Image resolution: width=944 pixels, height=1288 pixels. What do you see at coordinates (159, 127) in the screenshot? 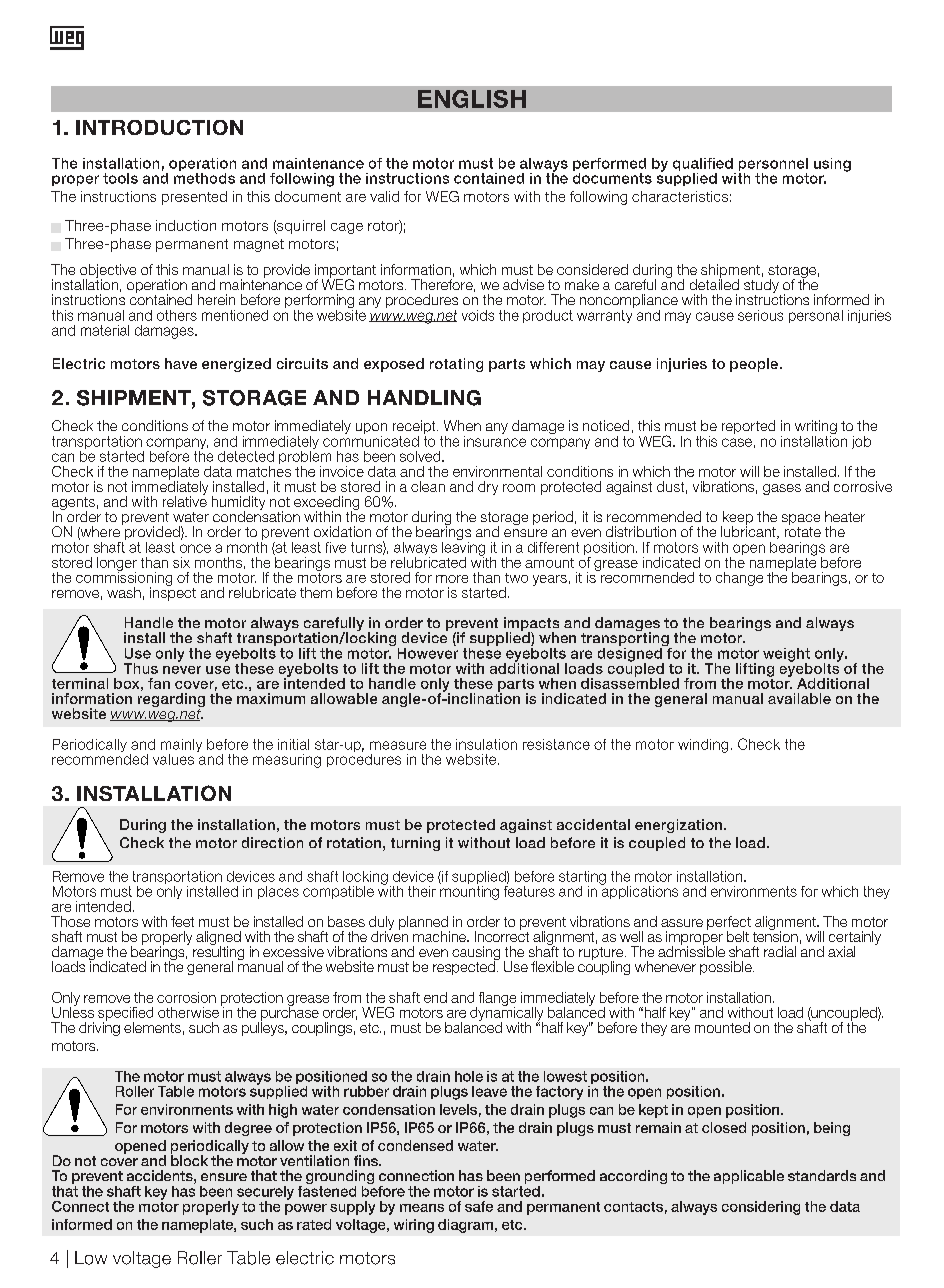
I see `INTRODUCTION` at bounding box center [159, 127].
